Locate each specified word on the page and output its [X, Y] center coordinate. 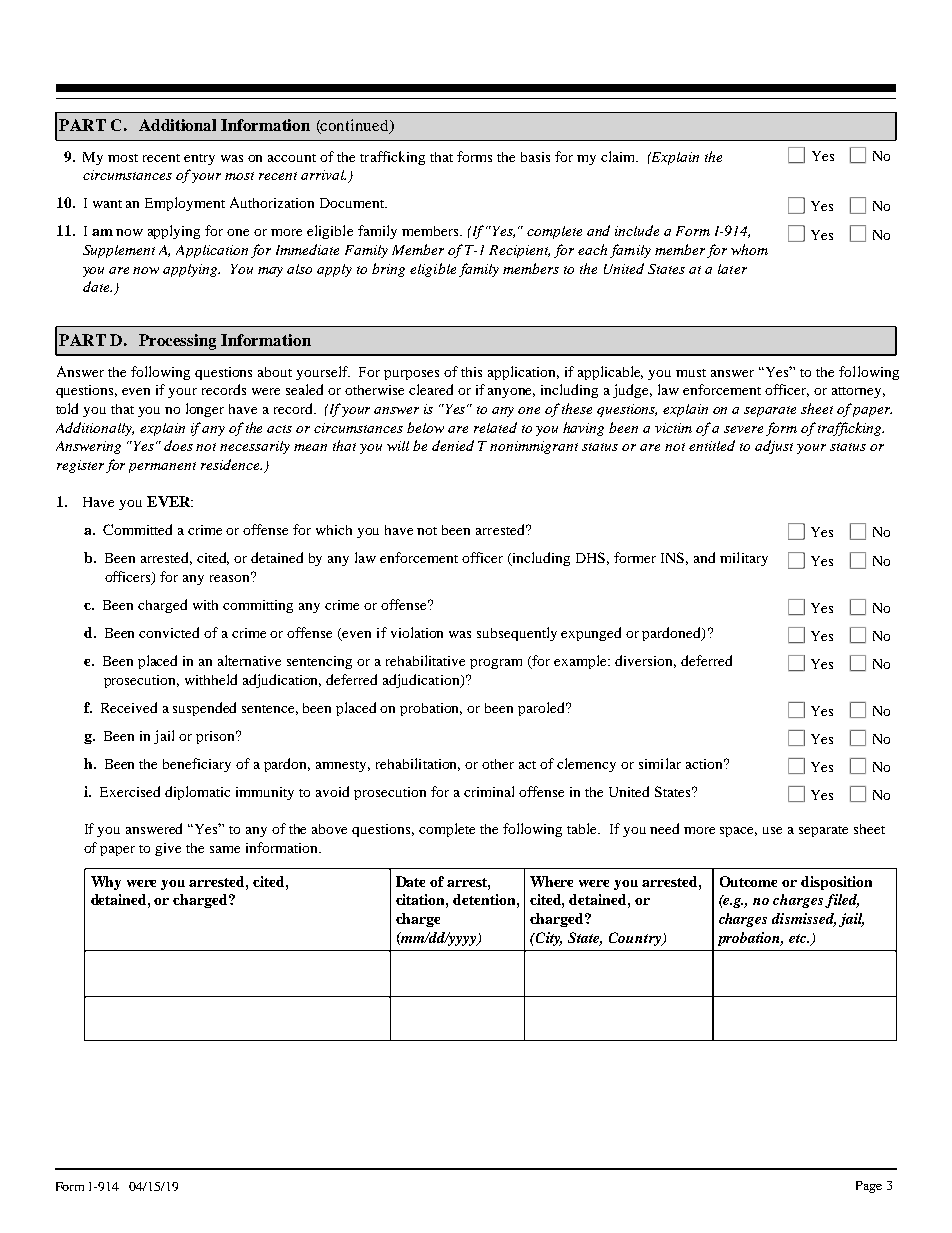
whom [749, 249]
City [548, 939]
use [772, 830]
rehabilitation [418, 764]
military [744, 559]
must [691, 373]
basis [535, 157]
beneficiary [197, 765]
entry [199, 159]
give [168, 849]
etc [798, 938]
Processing [177, 342]
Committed [137, 529]
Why [106, 883]
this [471, 372]
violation [417, 632]
